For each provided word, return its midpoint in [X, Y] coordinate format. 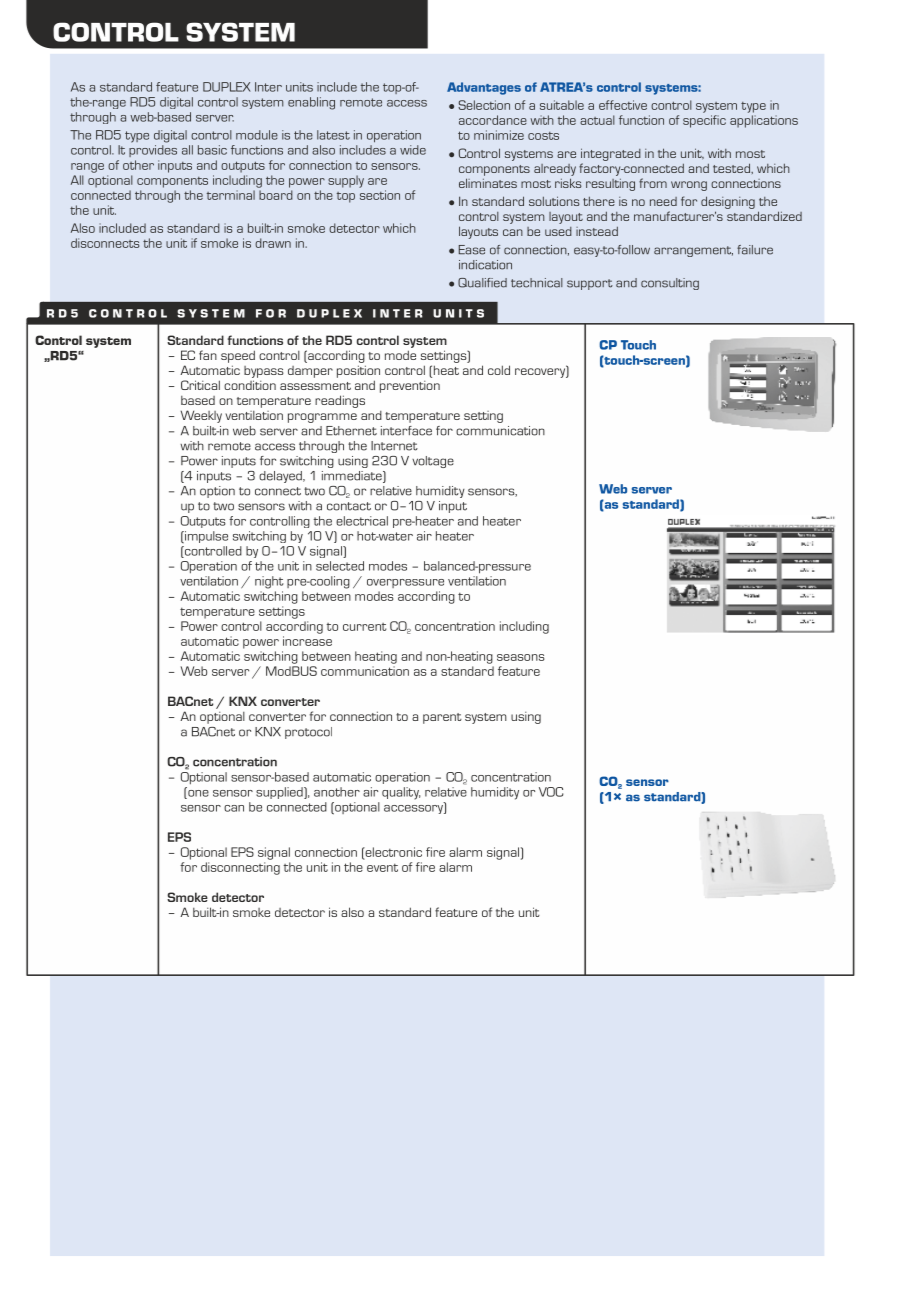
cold [499, 370]
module [257, 135]
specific [704, 121]
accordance [493, 120]
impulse [205, 537]
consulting [670, 284]
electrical [362, 521]
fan [208, 355]
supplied [280, 793]
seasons [521, 657]
